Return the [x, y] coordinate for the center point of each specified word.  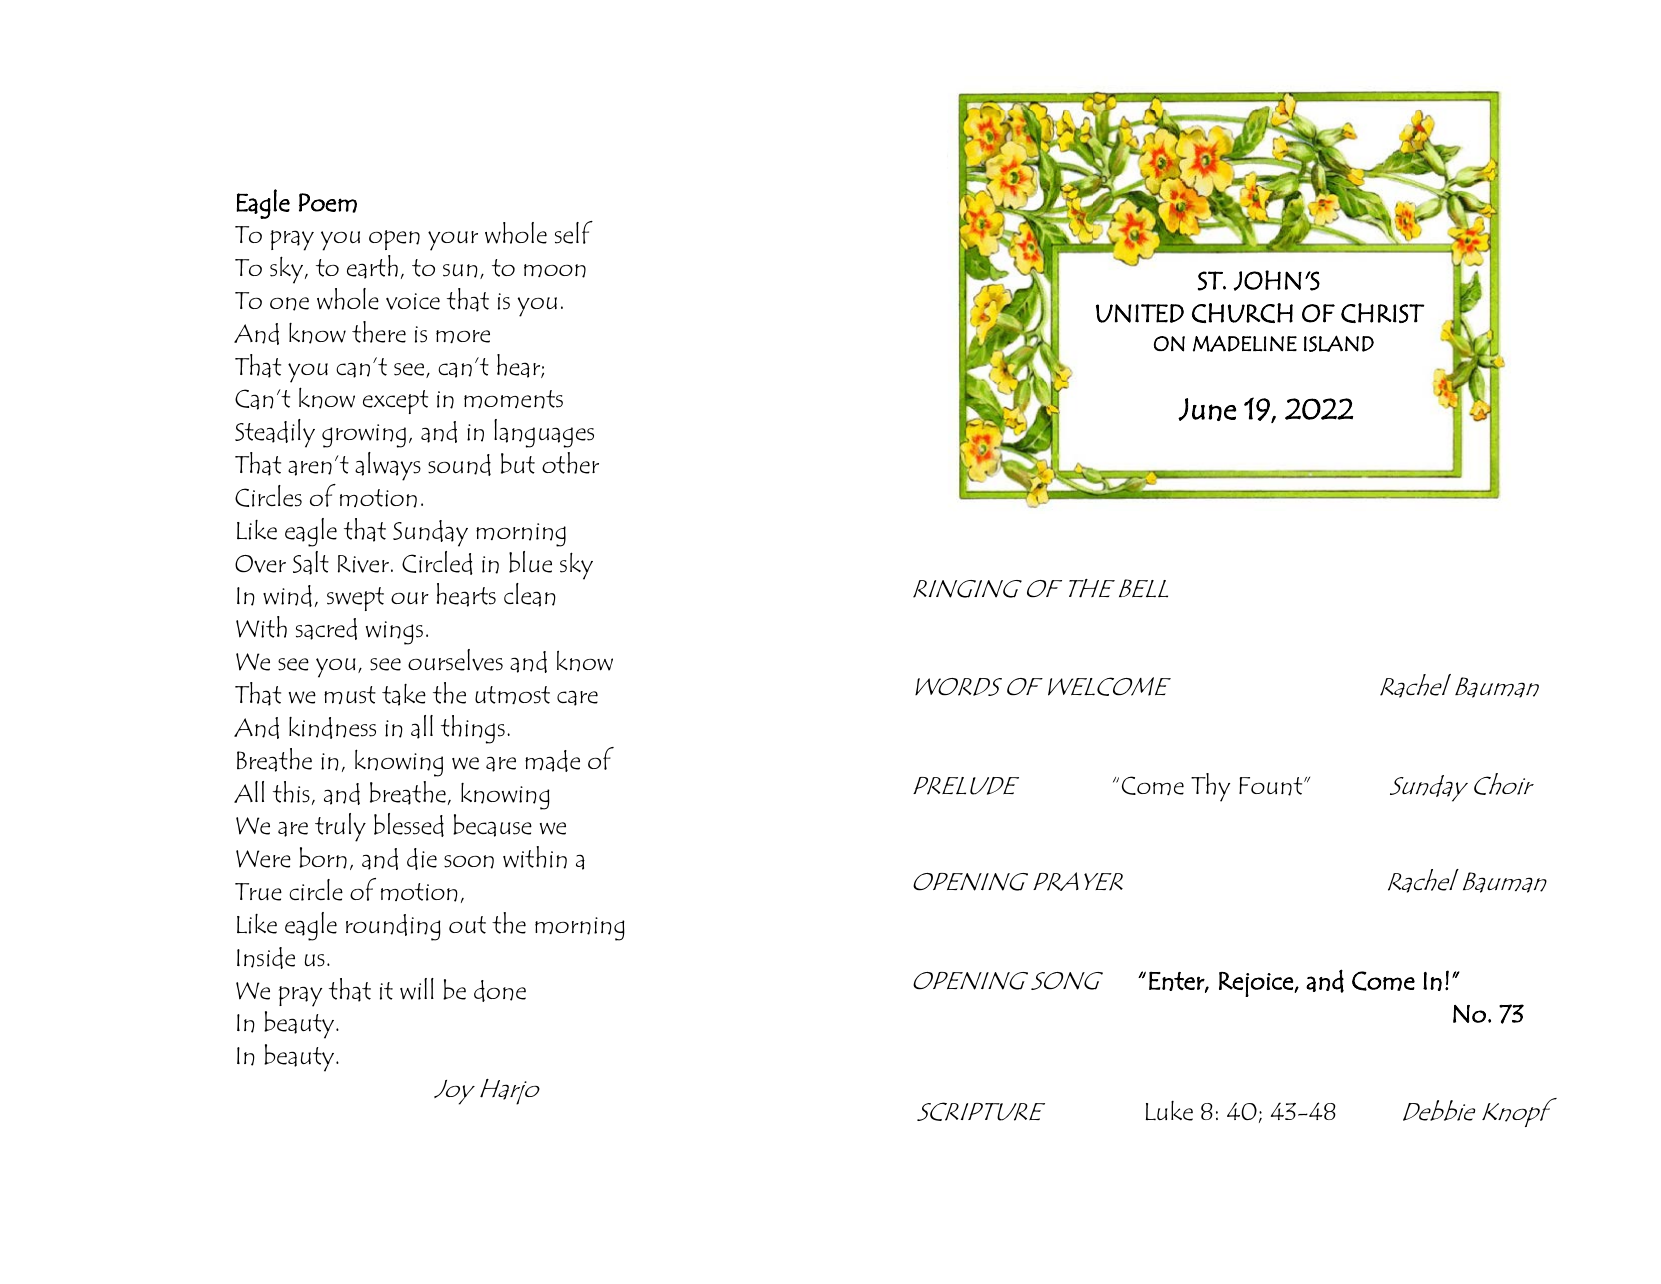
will [417, 989]
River [363, 564]
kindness [332, 728]
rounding [393, 927]
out [467, 925]
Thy [1210, 787]
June [1207, 409]
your [453, 241]
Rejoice [1257, 984]
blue [530, 562]
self [574, 232]
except [395, 402]
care [577, 698]
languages [544, 433]
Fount [1272, 786]
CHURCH [1242, 313]
